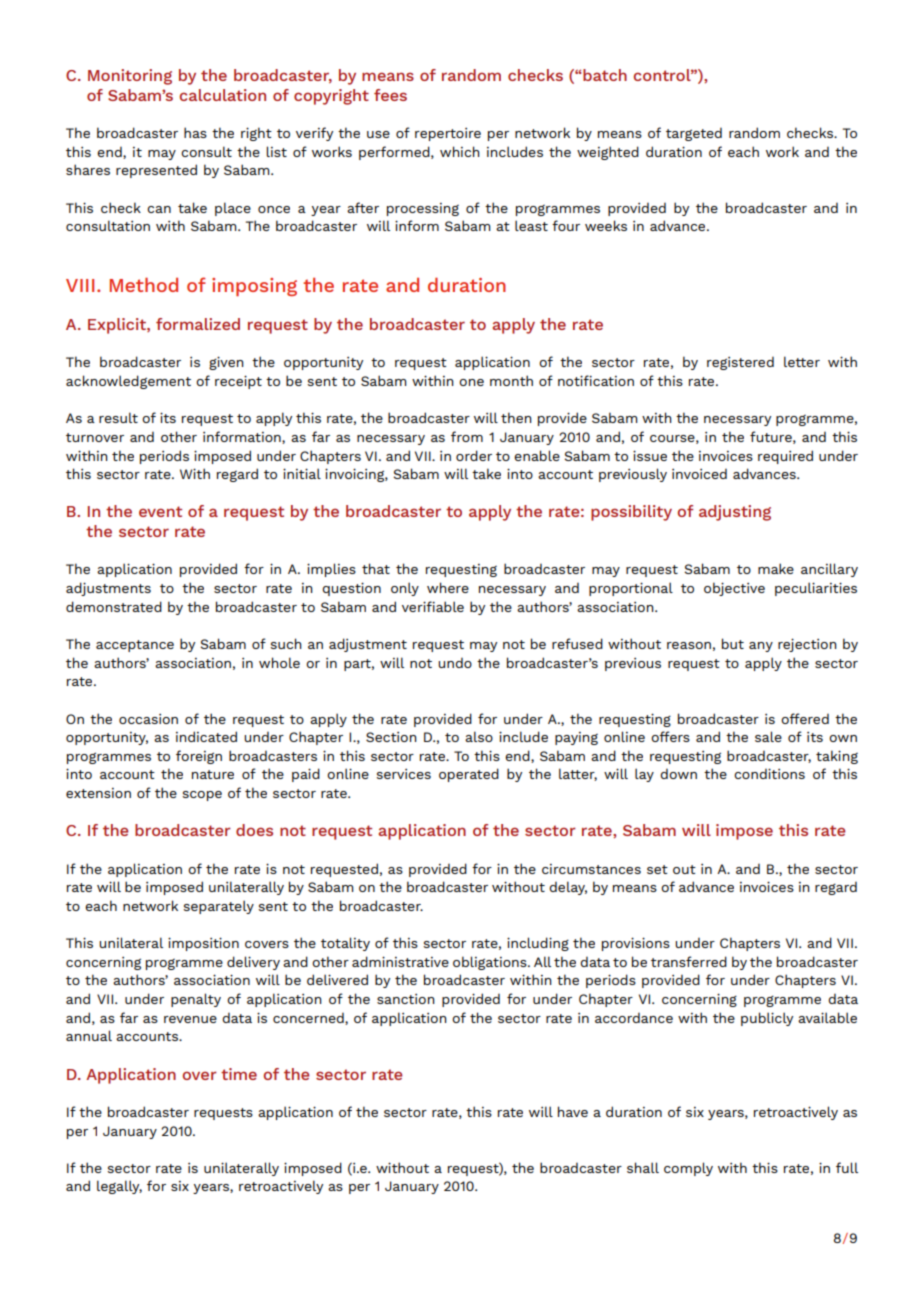  What do you see at coordinates (573, 1111) in the document?
I see `have` at bounding box center [573, 1111].
